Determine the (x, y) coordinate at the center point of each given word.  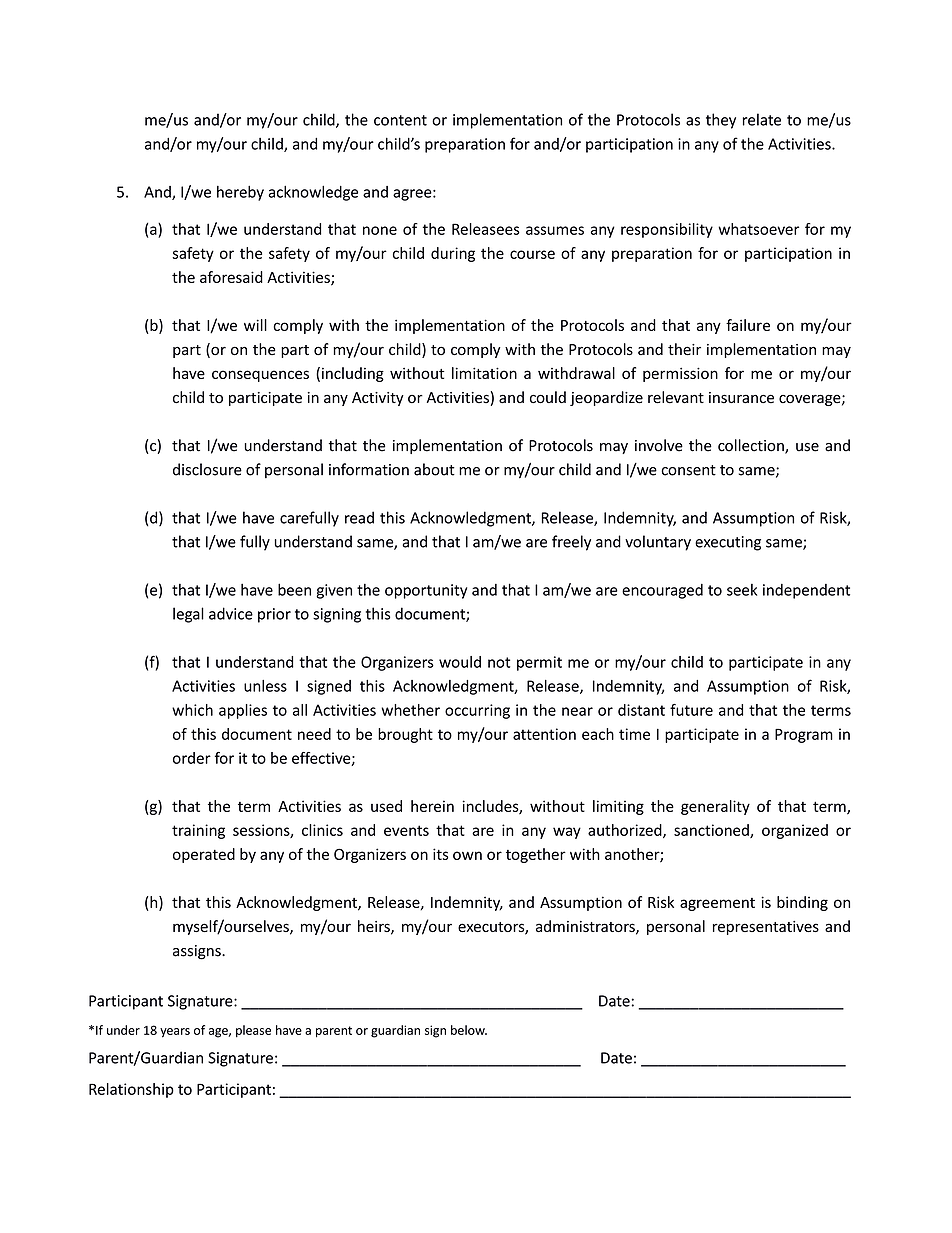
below (469, 1030)
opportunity (426, 591)
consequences (260, 376)
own (467, 855)
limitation (484, 373)
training (198, 831)
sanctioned (712, 831)
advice (231, 613)
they (721, 121)
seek (742, 590)
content (400, 120)
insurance (741, 398)
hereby (240, 193)
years (175, 1033)
